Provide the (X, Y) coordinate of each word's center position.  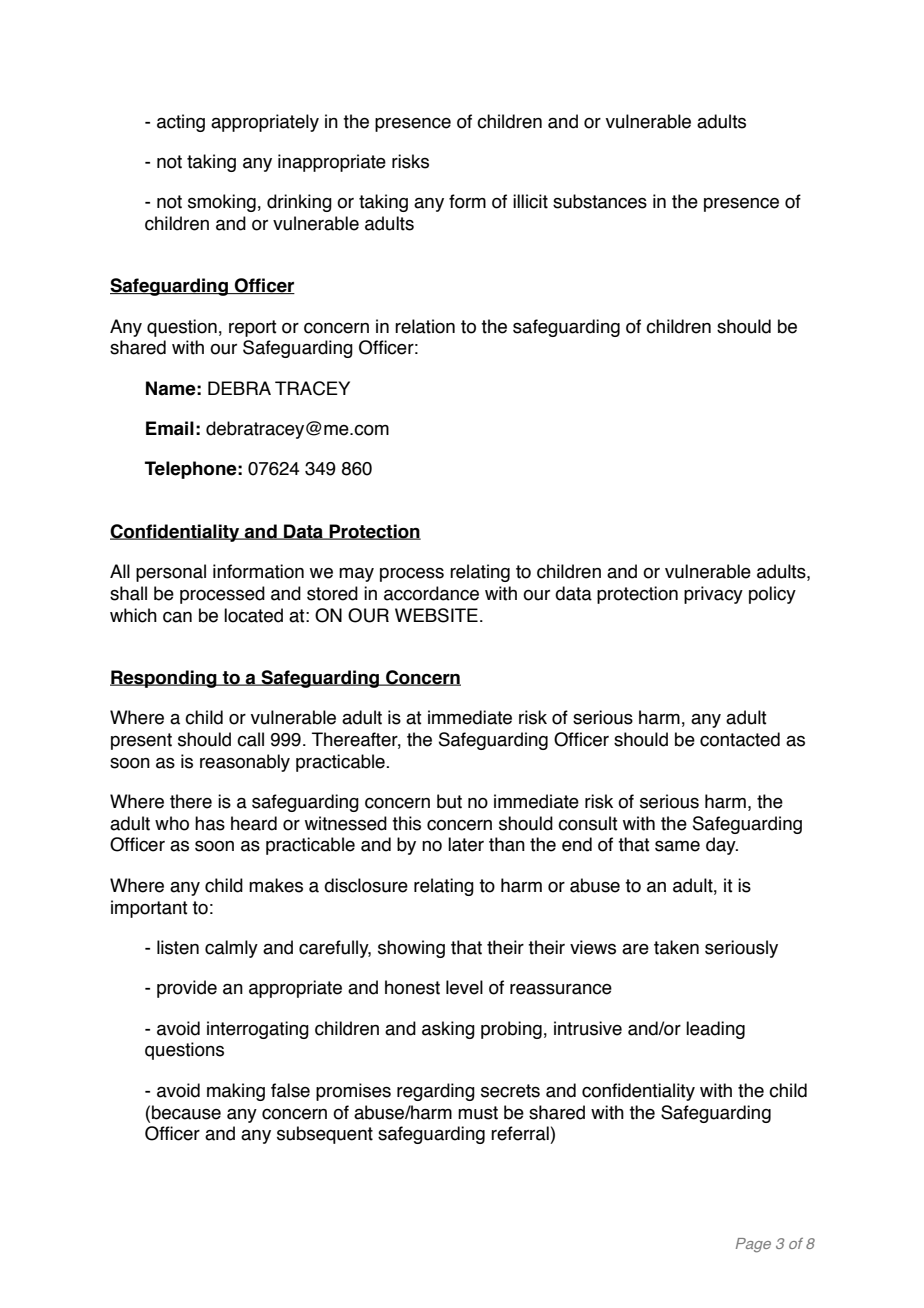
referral (520, 1133)
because (186, 1112)
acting (181, 123)
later (466, 844)
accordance (431, 593)
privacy (713, 595)
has (210, 823)
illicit (530, 201)
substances (600, 201)
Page (753, 1245)
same (677, 846)
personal (171, 573)
